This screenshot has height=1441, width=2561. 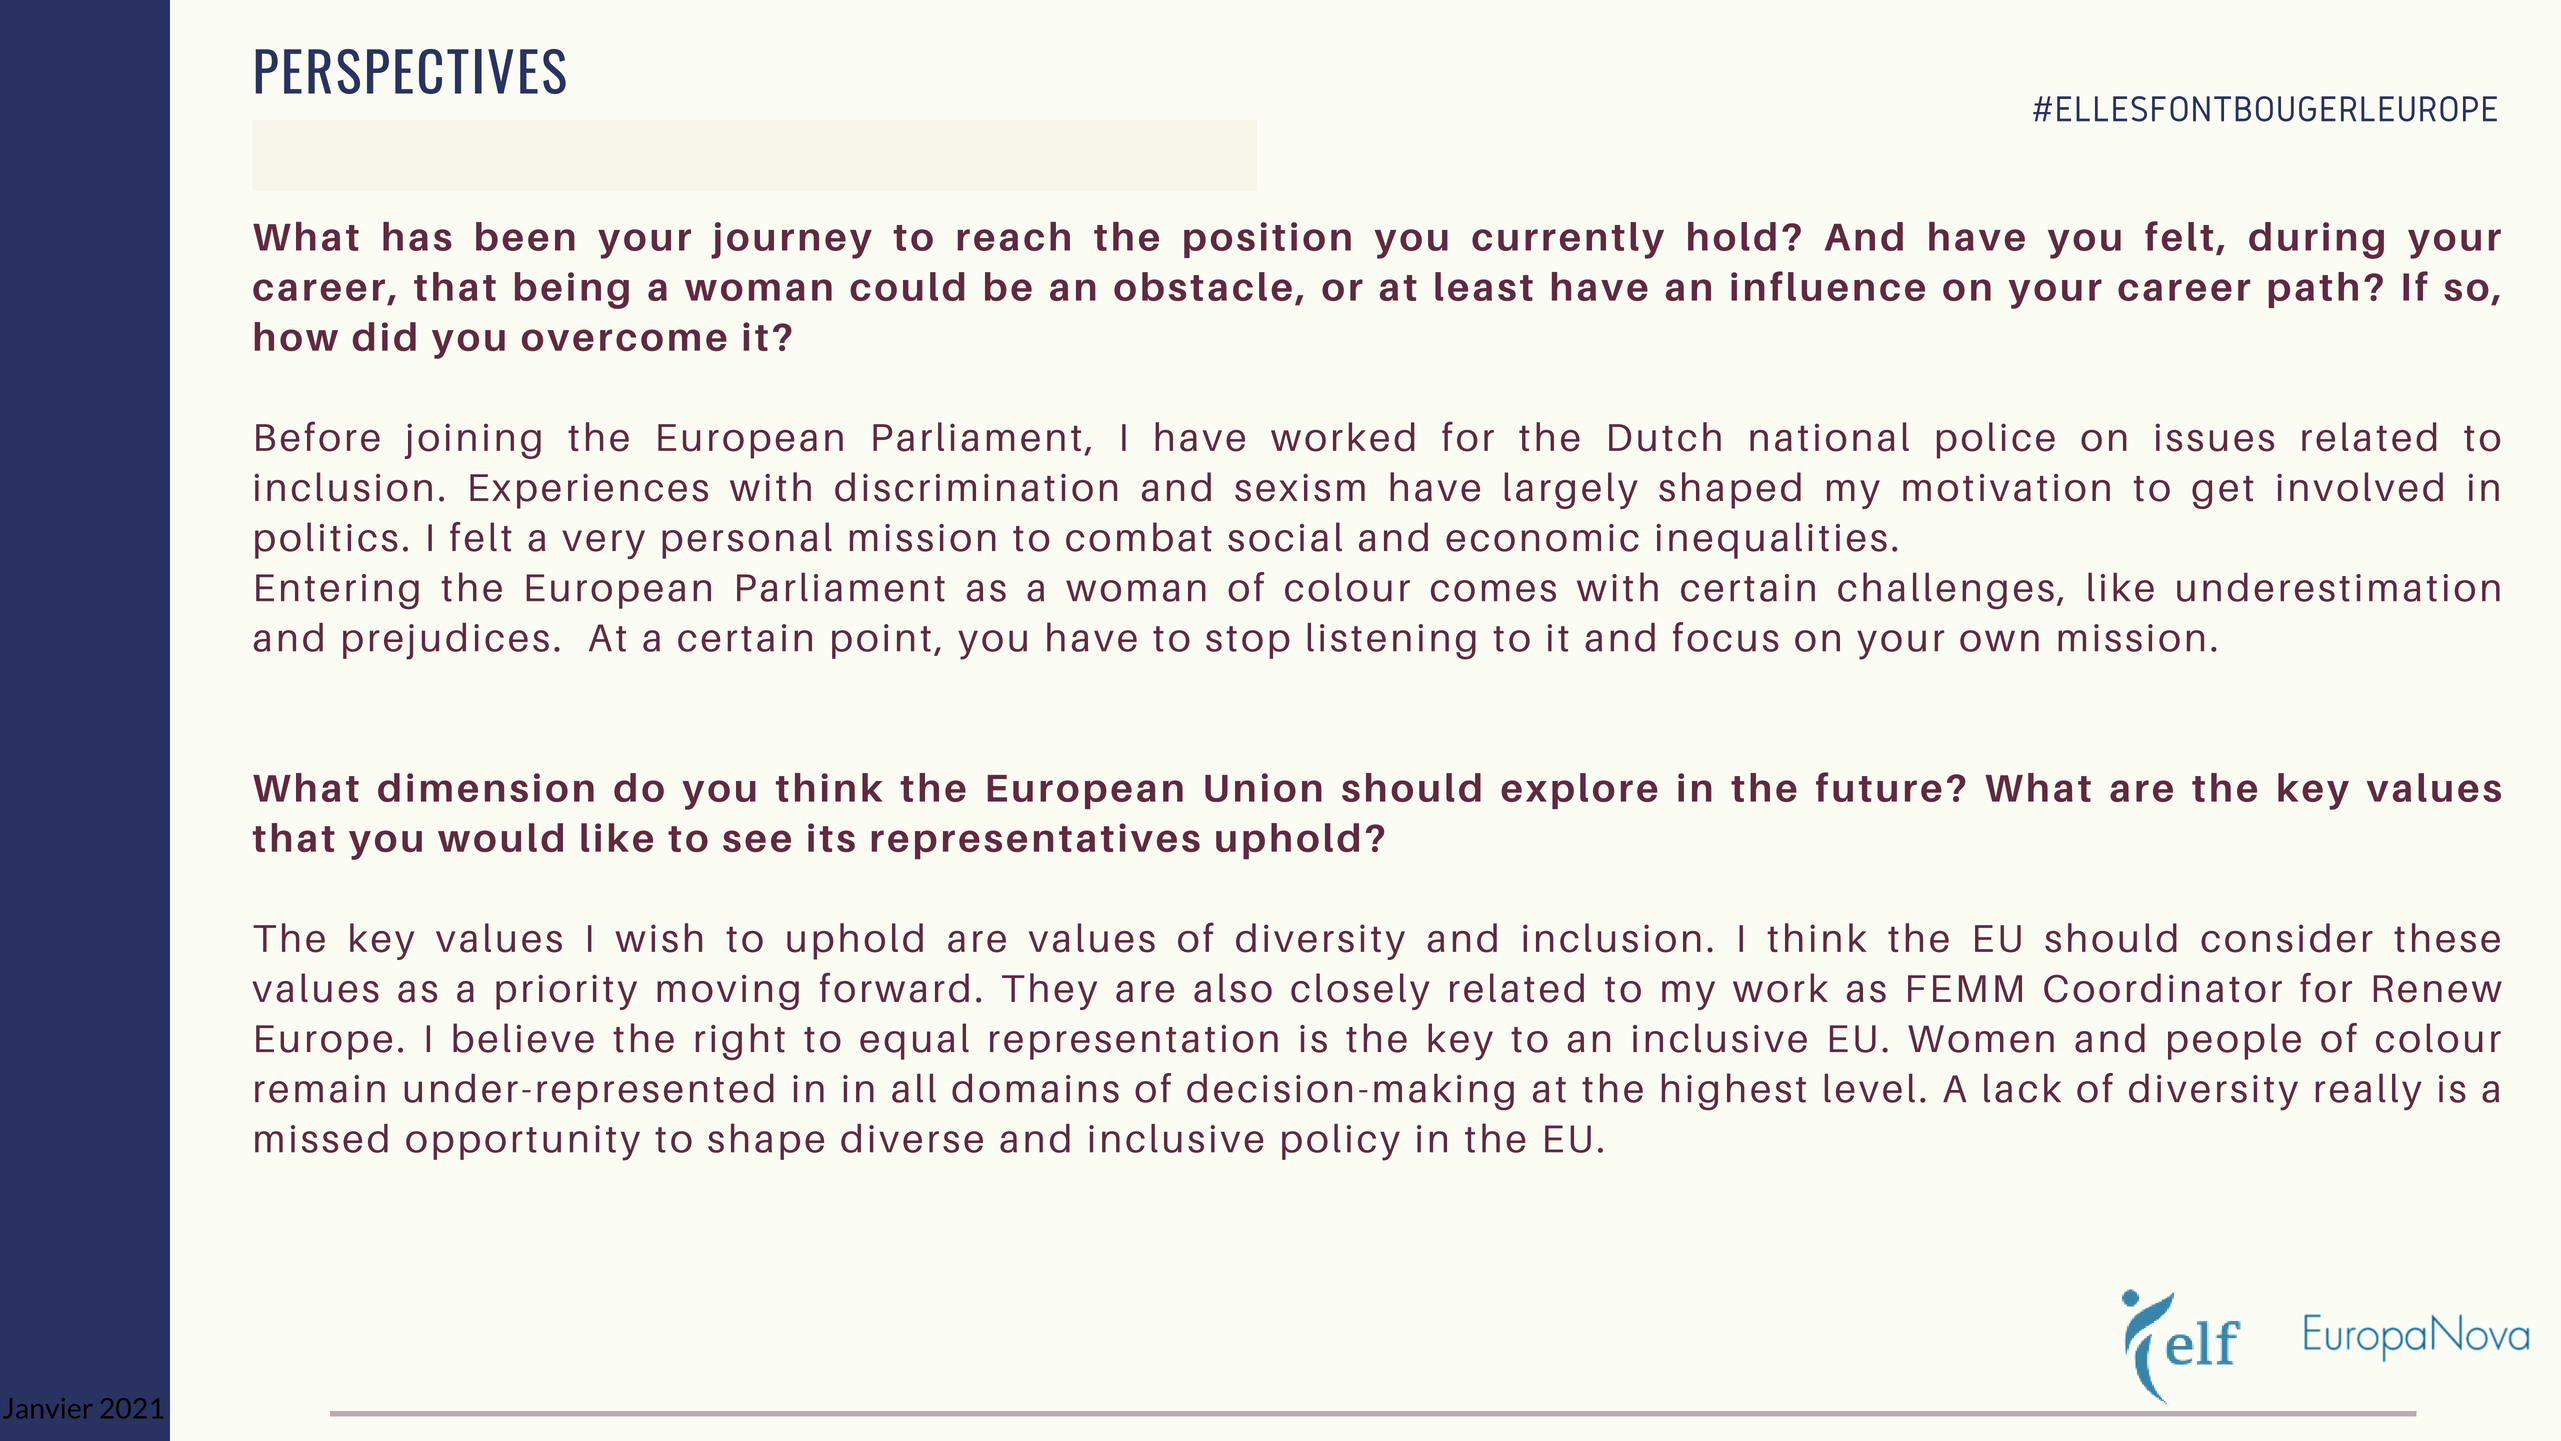 What do you see at coordinates (523, 1143) in the screenshot?
I see `opportunity` at bounding box center [523, 1143].
